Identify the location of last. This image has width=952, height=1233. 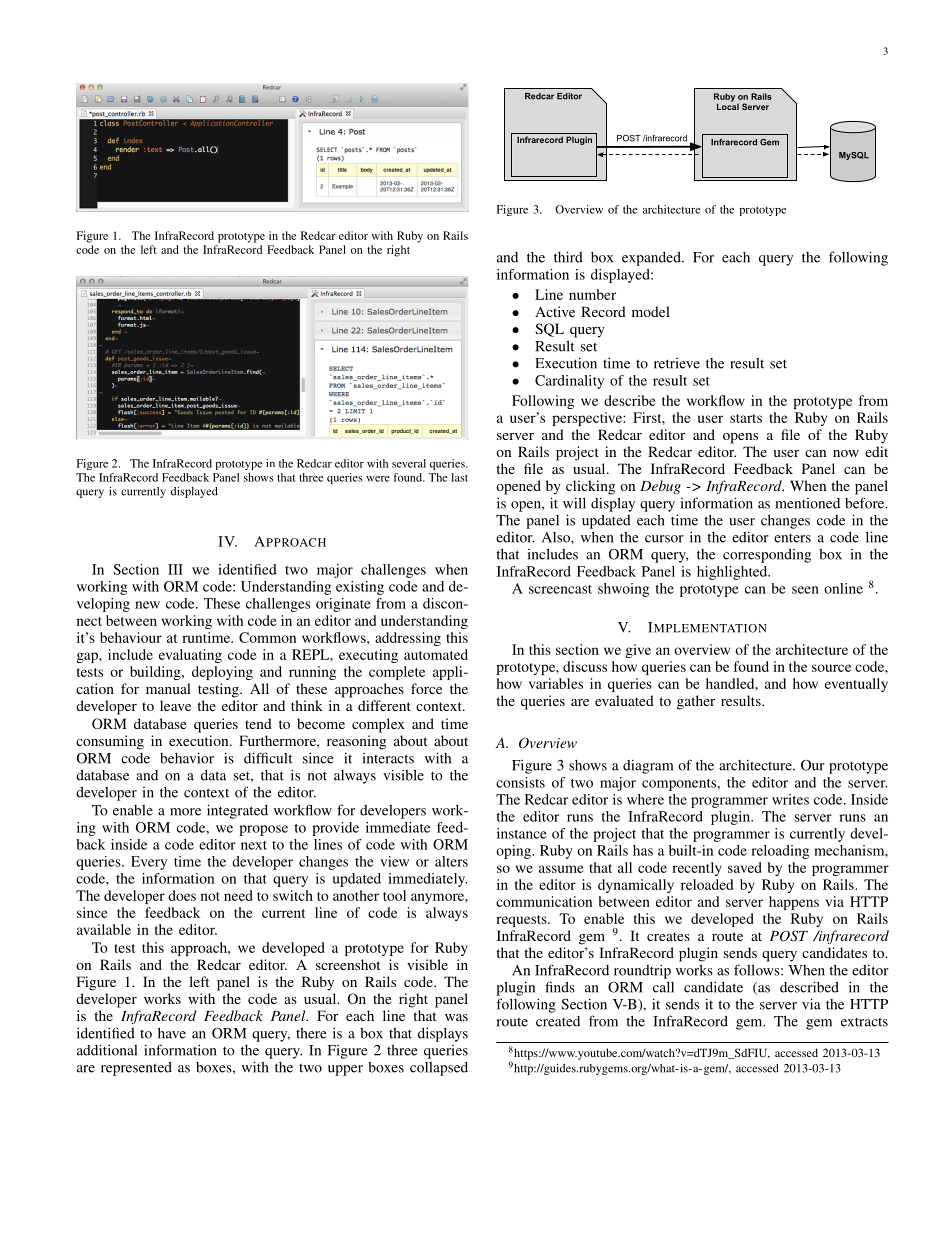
(459, 477).
